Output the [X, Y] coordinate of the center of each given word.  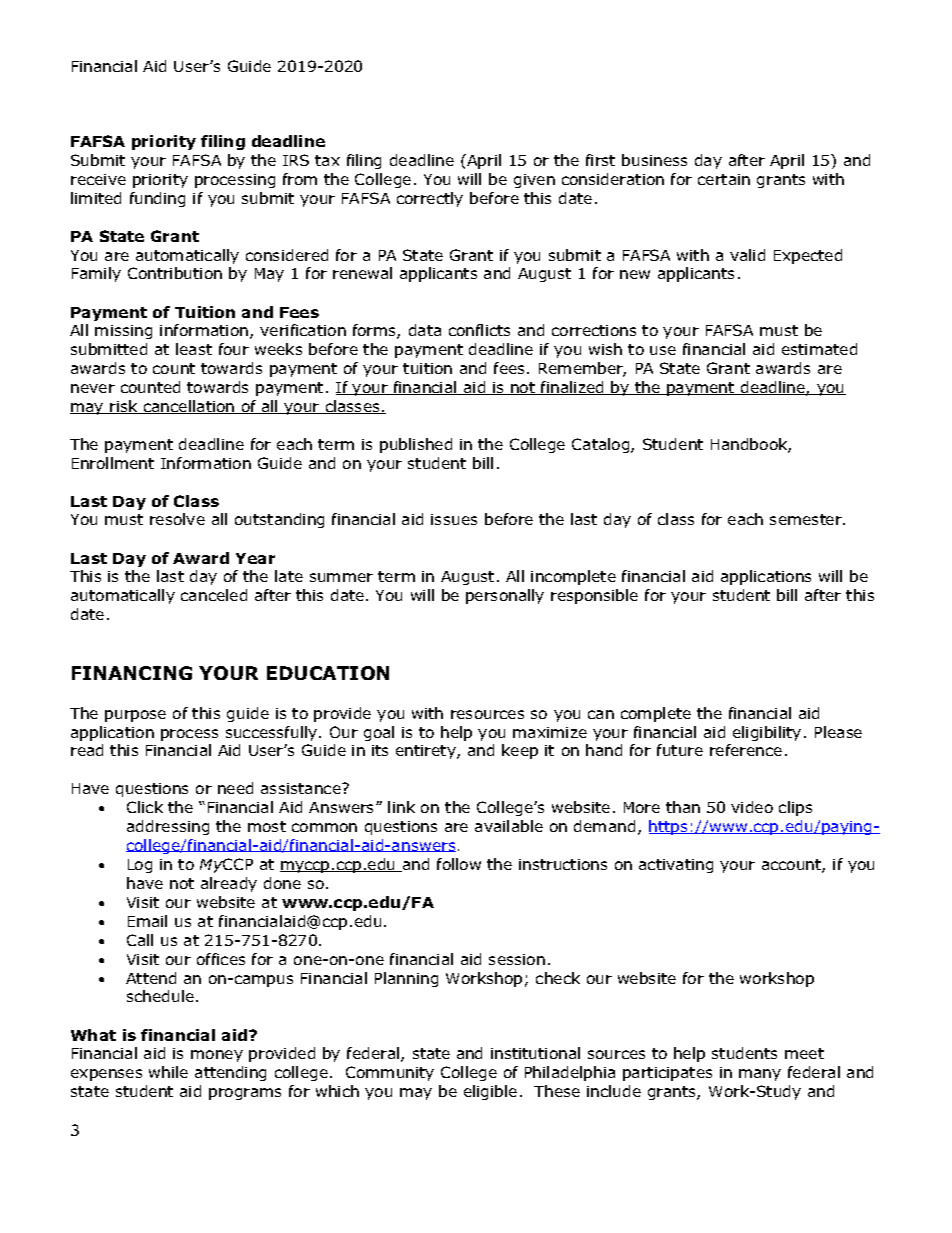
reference [746, 750]
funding [157, 199]
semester [807, 519]
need [235, 788]
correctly [430, 199]
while [168, 1072]
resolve [177, 519]
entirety [427, 752]
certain [724, 179]
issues [454, 519]
